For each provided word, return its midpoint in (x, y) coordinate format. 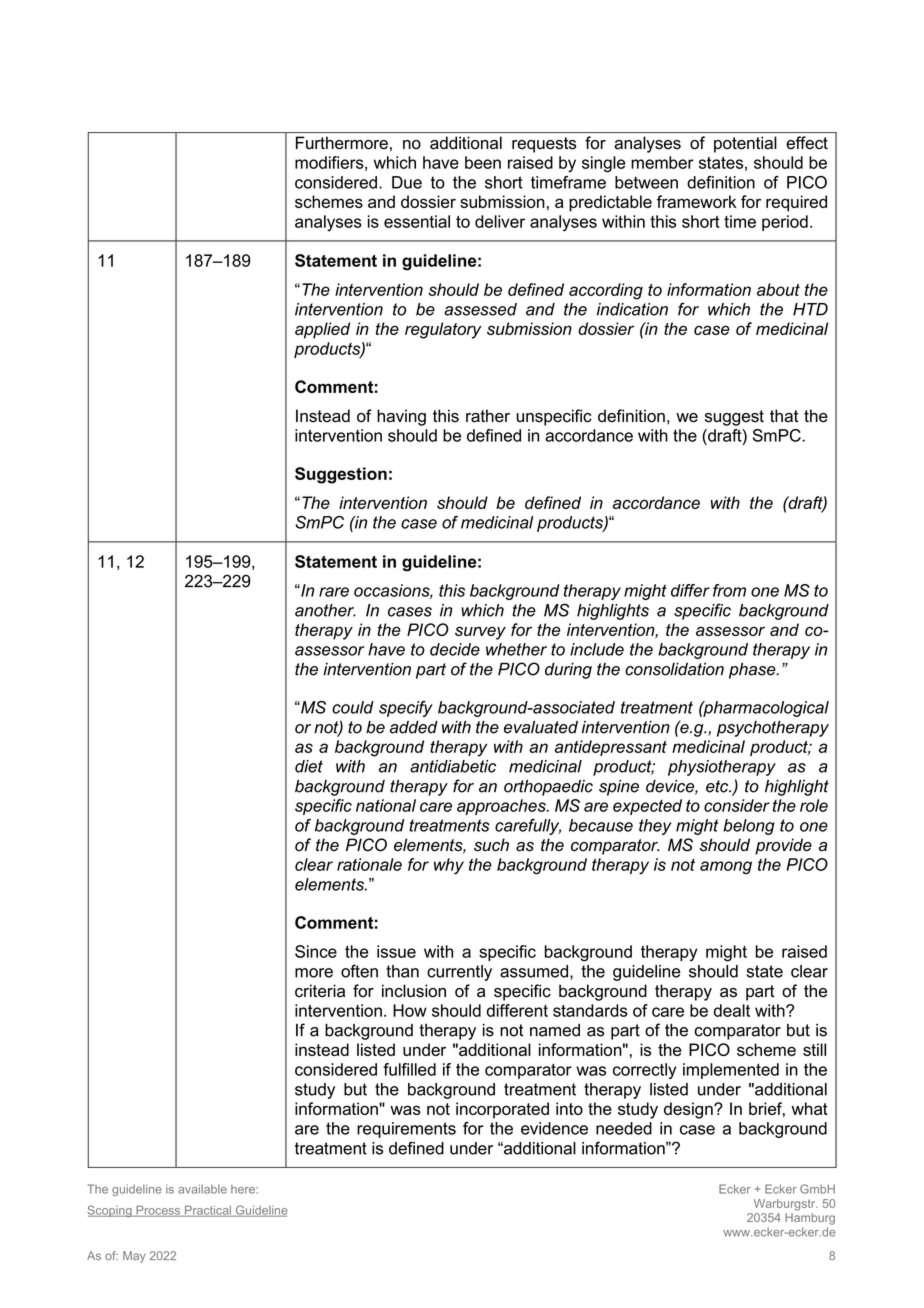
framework (696, 201)
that (784, 416)
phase (753, 670)
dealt (732, 1010)
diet (309, 766)
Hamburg (810, 1219)
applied (322, 330)
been (483, 162)
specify (406, 709)
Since (316, 951)
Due (407, 182)
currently (459, 973)
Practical (207, 1211)
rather (488, 416)
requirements (406, 1130)
